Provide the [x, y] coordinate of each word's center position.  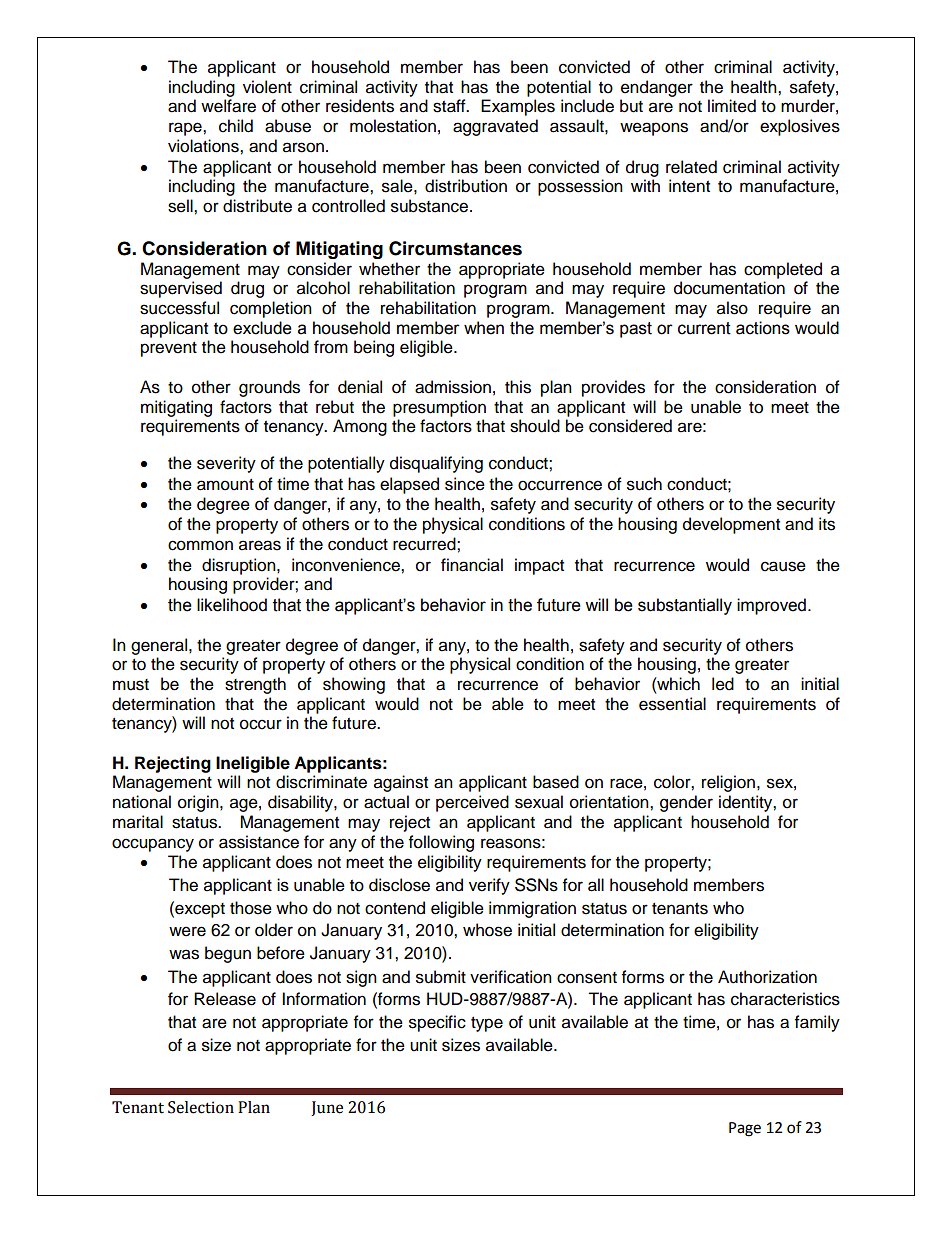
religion [728, 783]
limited [732, 106]
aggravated [495, 127]
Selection [201, 1107]
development [731, 525]
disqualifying [436, 464]
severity [226, 464]
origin [199, 803]
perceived [472, 803]
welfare [228, 106]
